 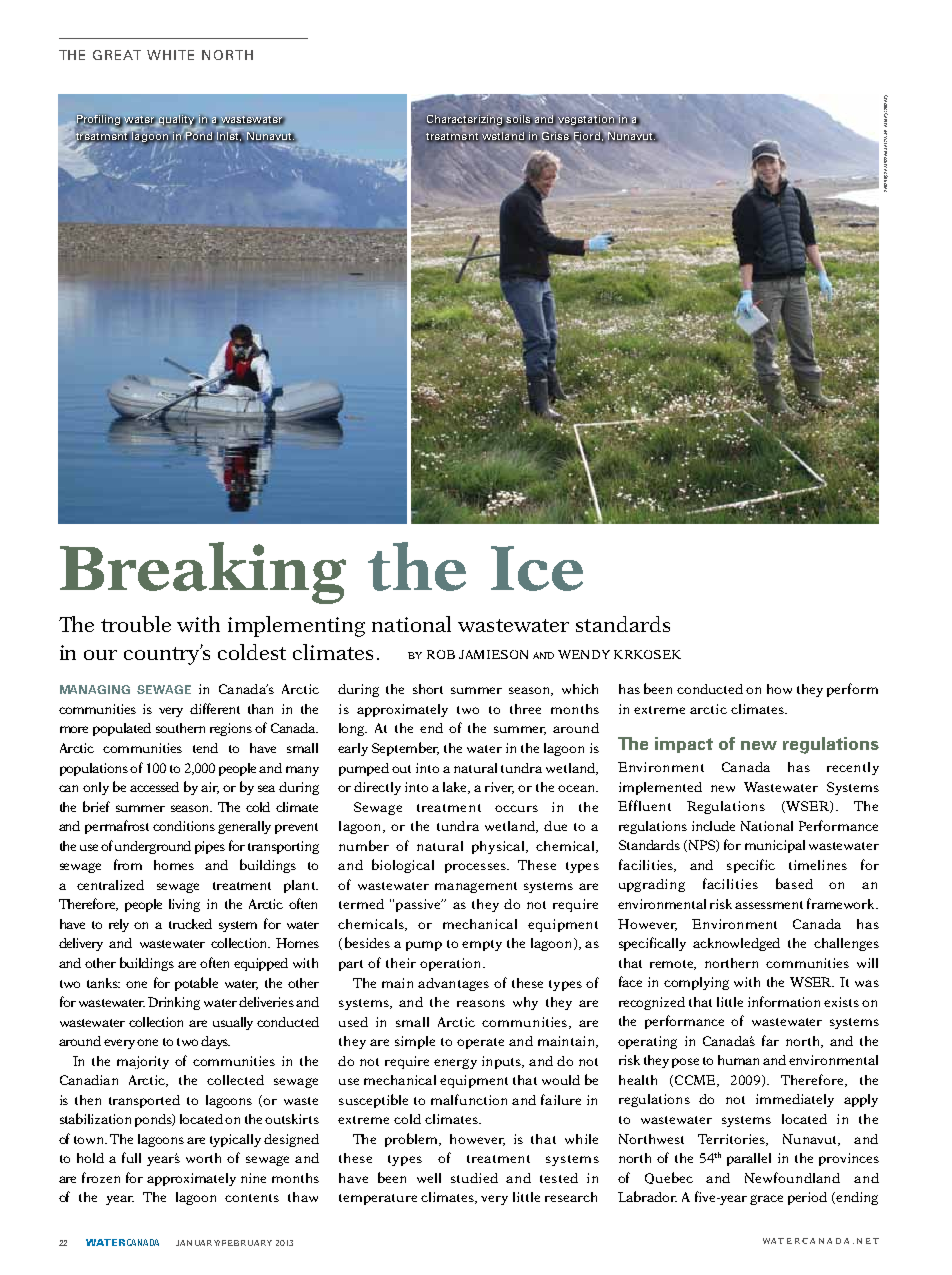 I want to click on WHITE, so click(x=170, y=55).
